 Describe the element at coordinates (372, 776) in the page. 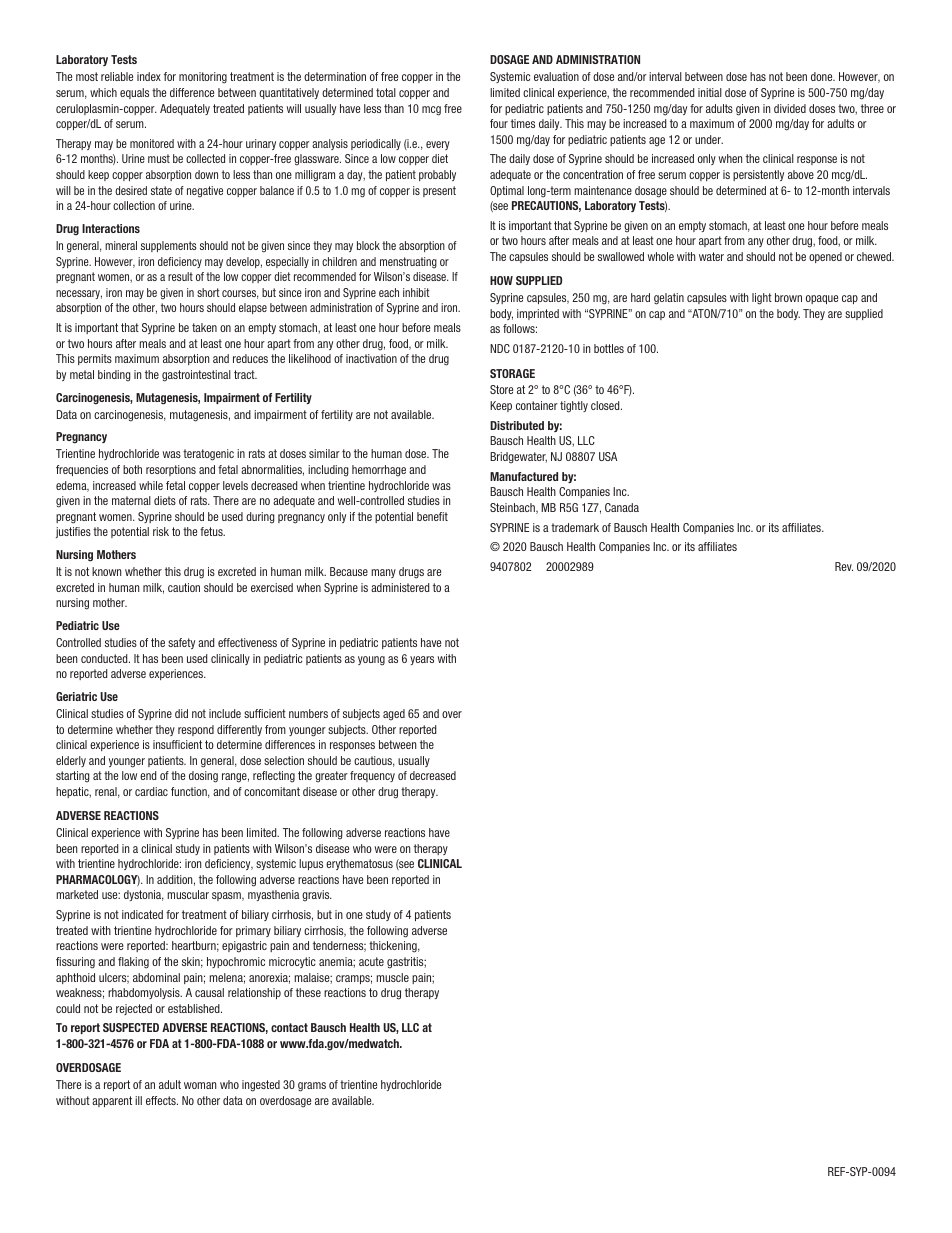

I see `frequency` at that location.
